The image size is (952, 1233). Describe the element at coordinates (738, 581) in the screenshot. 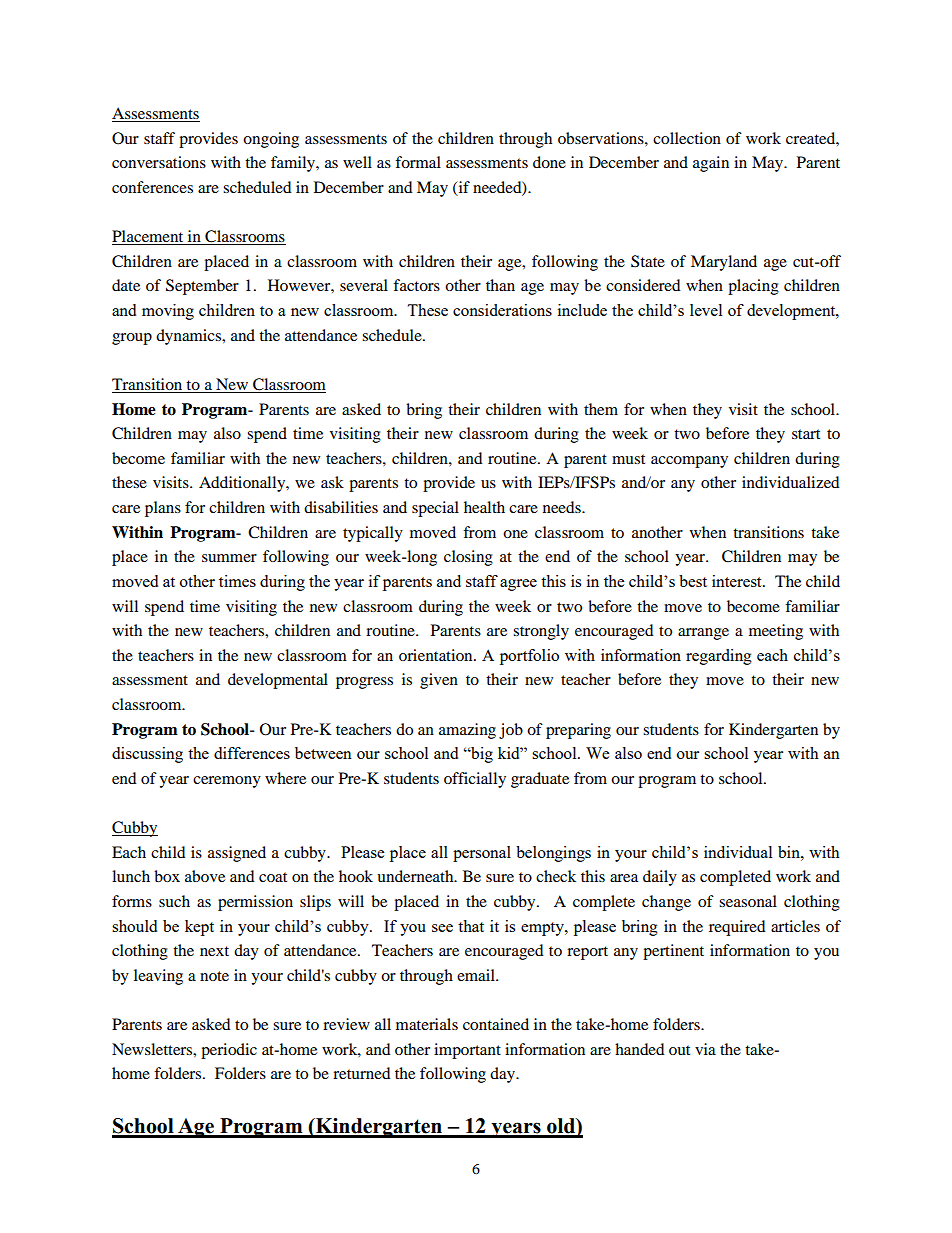

I see `interest` at that location.
